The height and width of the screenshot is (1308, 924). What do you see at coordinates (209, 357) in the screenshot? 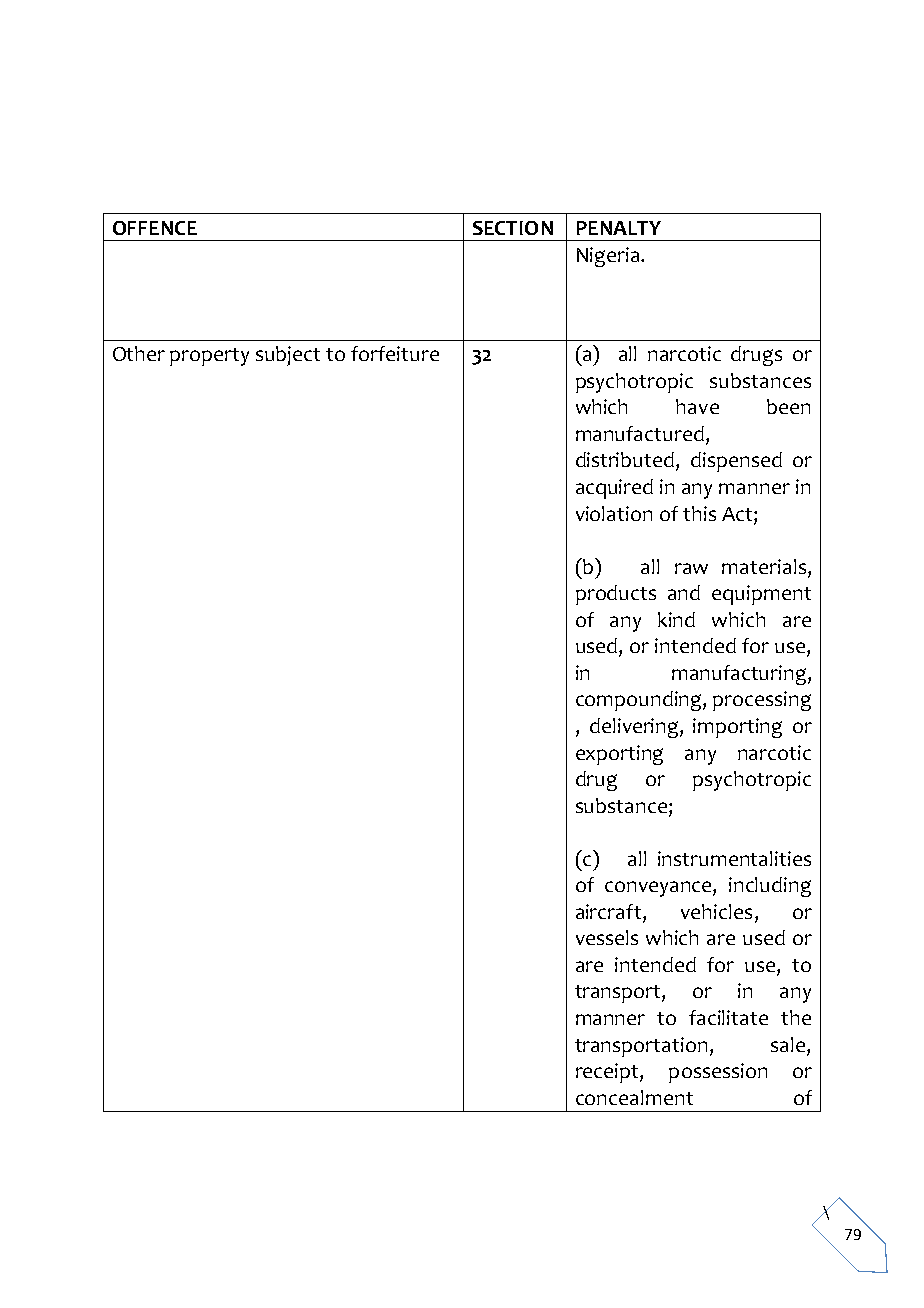
I see `property` at bounding box center [209, 357].
